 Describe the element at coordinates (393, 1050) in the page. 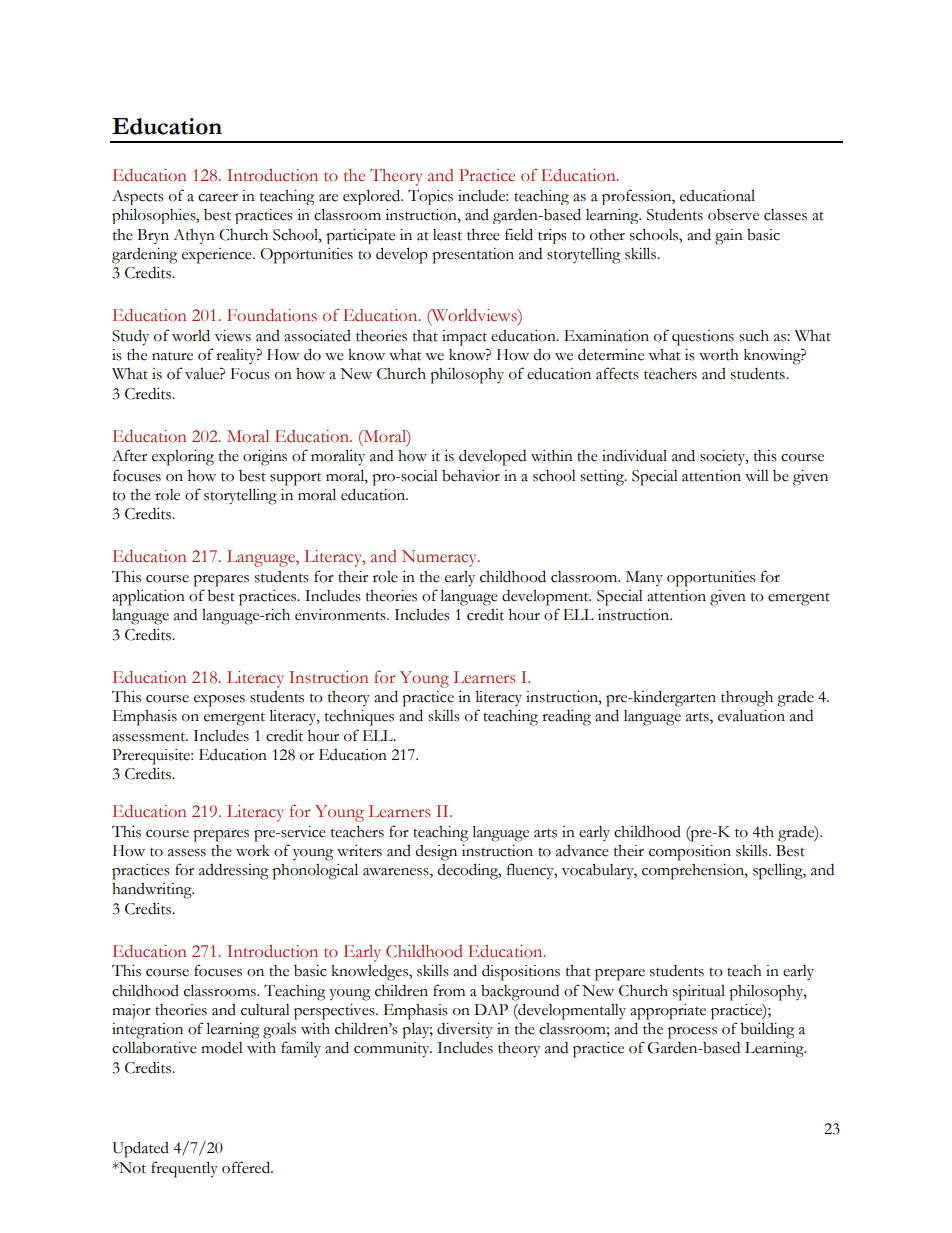

I see `community` at that location.
